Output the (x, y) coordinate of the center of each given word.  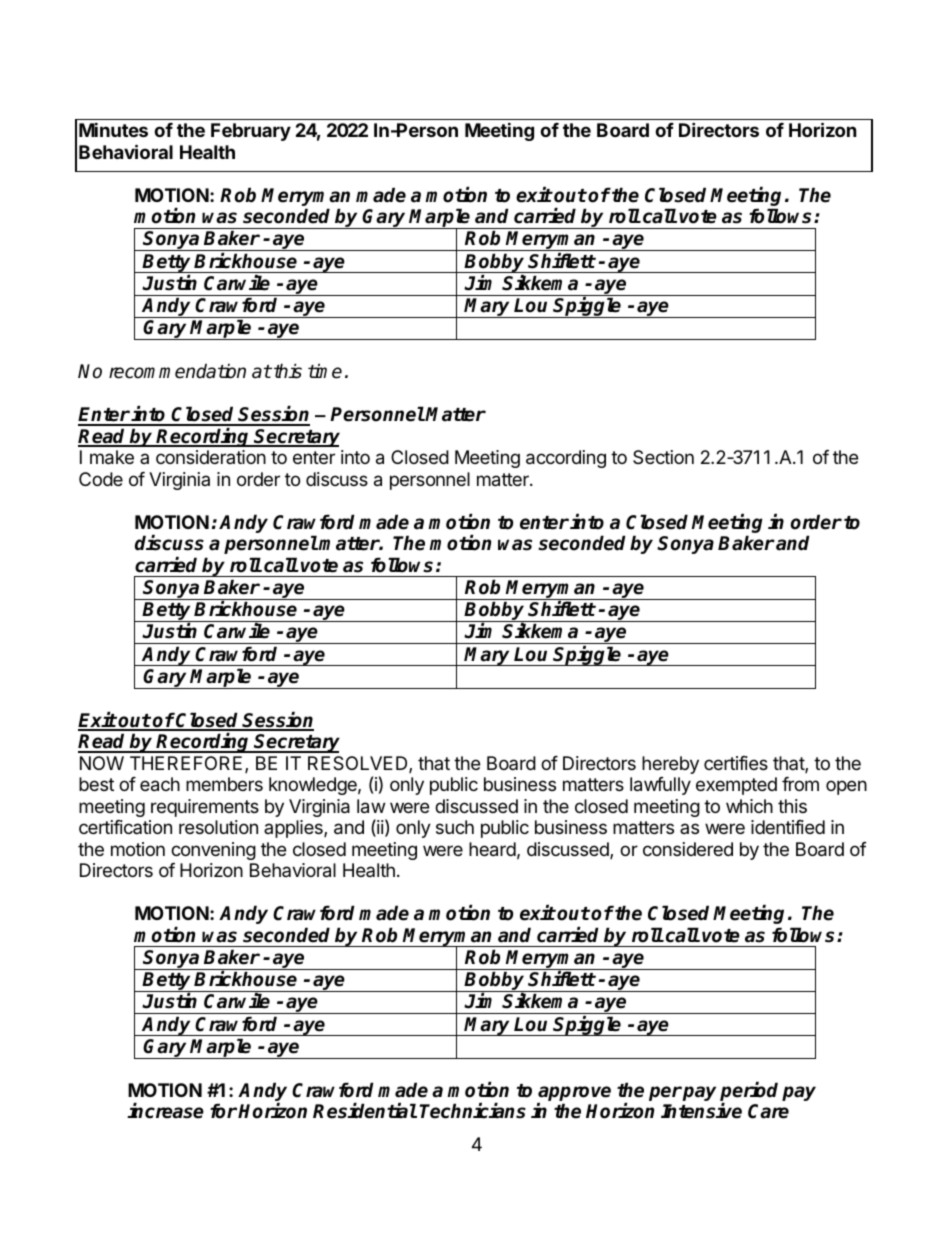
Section (663, 457)
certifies (736, 763)
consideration (211, 457)
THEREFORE (186, 763)
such (455, 827)
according (566, 459)
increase (165, 1111)
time (325, 371)
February (251, 132)
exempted (736, 786)
